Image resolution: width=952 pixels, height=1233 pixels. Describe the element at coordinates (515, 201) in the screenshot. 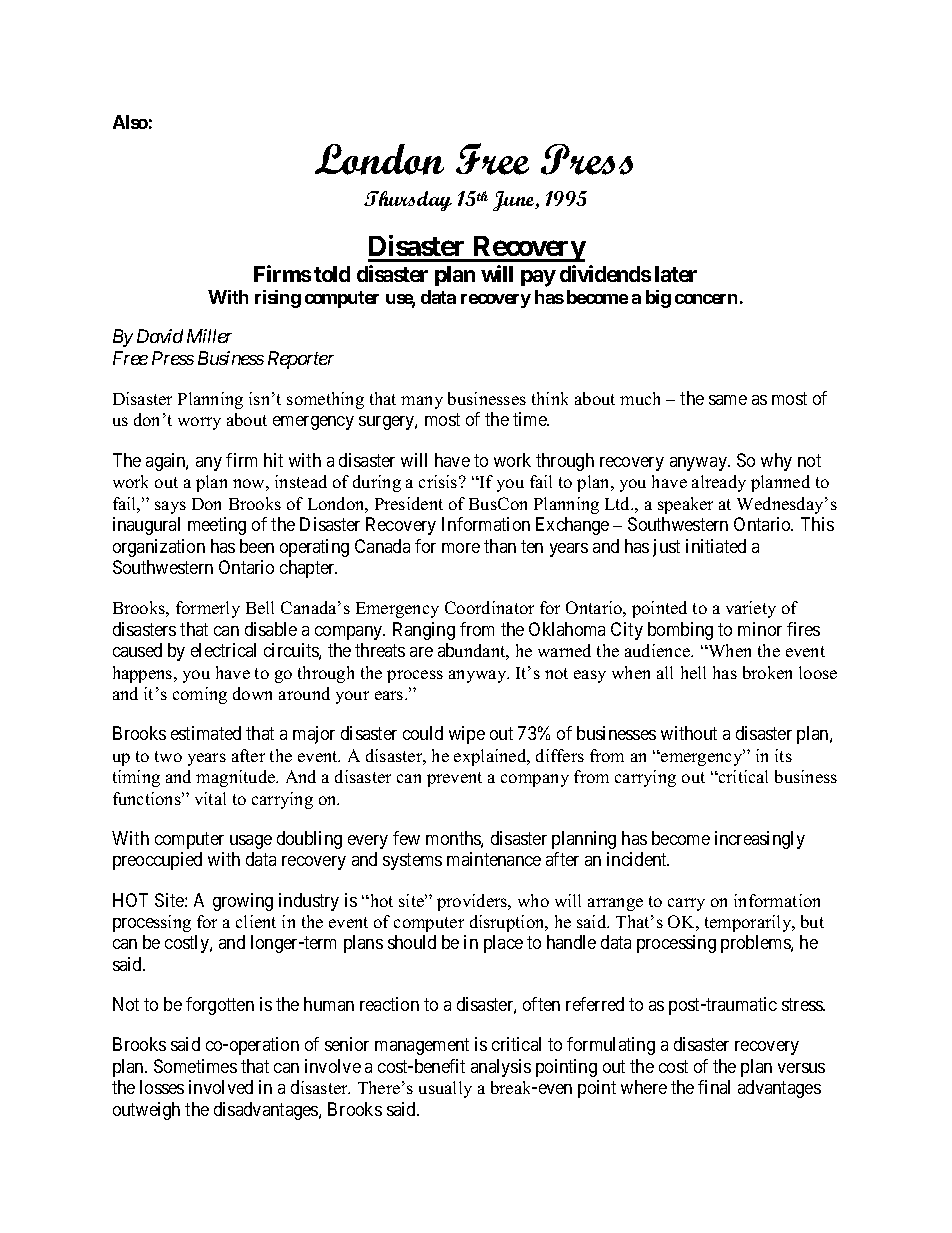

I see `June` at that location.
